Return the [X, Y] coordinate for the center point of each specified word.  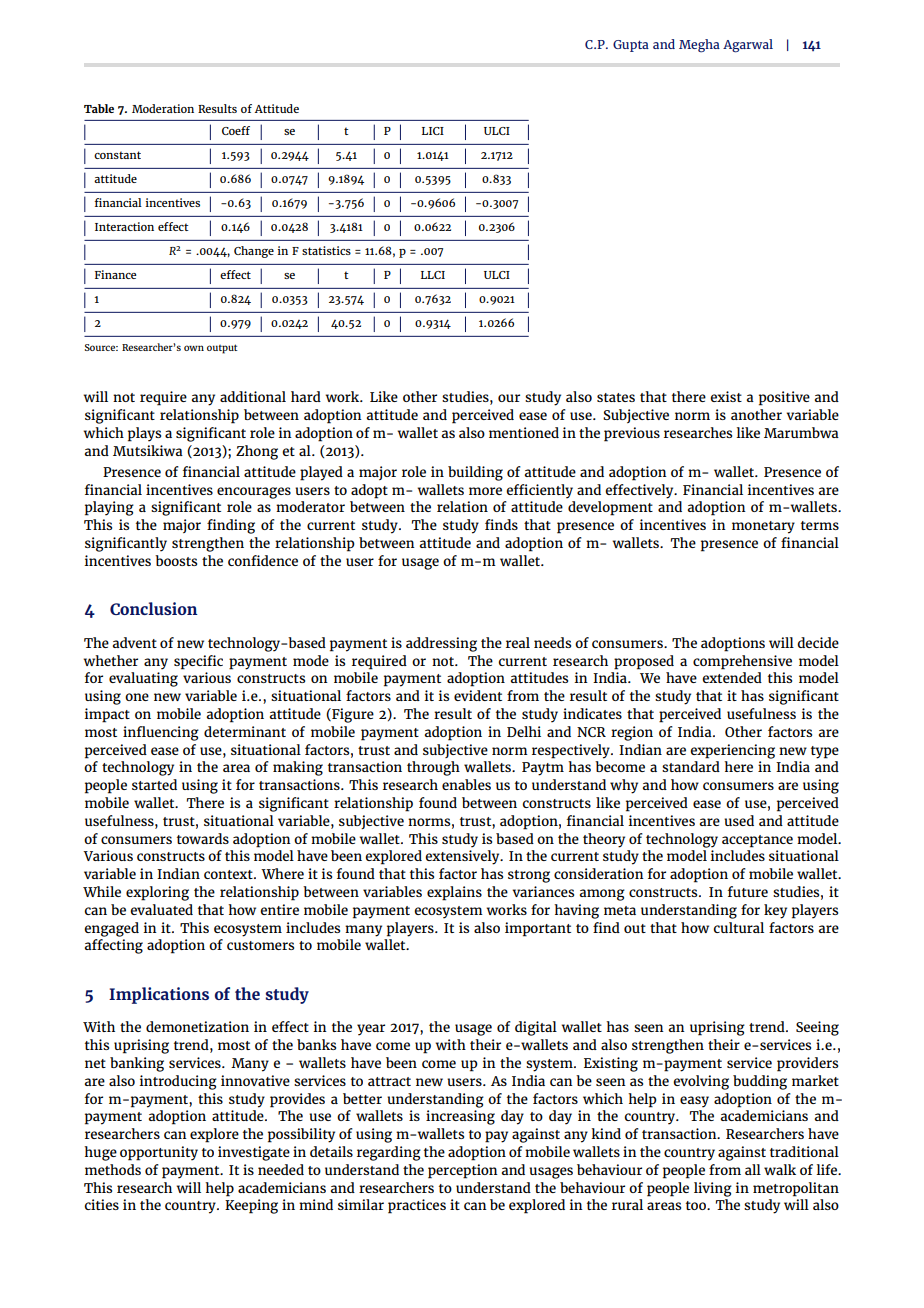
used [739, 820]
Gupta [631, 46]
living [713, 1189]
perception [463, 1171]
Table [99, 108]
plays [144, 434]
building [475, 473]
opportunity [159, 1153]
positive [784, 398]
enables [466, 784]
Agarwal [748, 46]
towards [203, 838]
